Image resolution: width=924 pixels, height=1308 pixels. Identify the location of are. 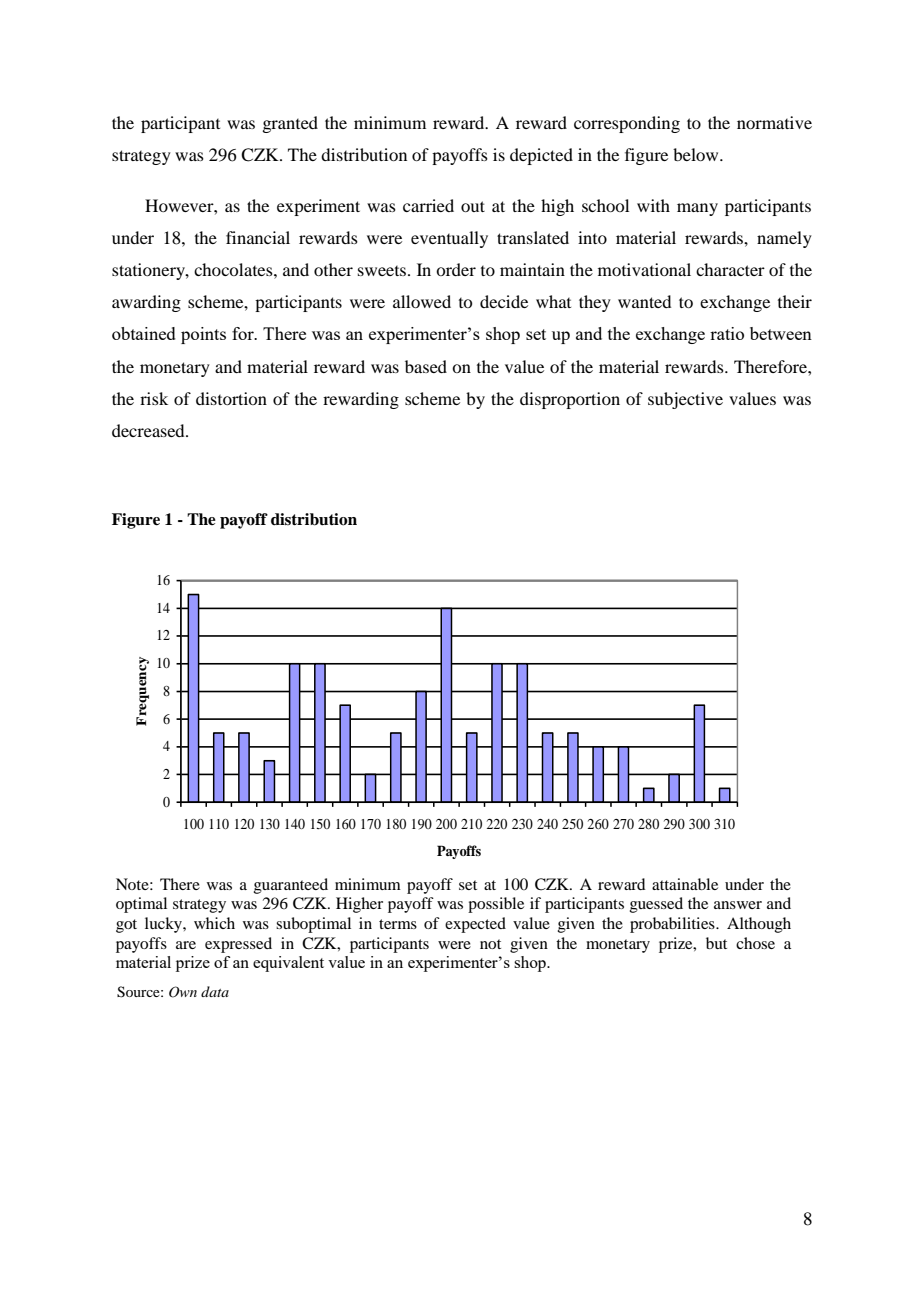
(186, 945).
